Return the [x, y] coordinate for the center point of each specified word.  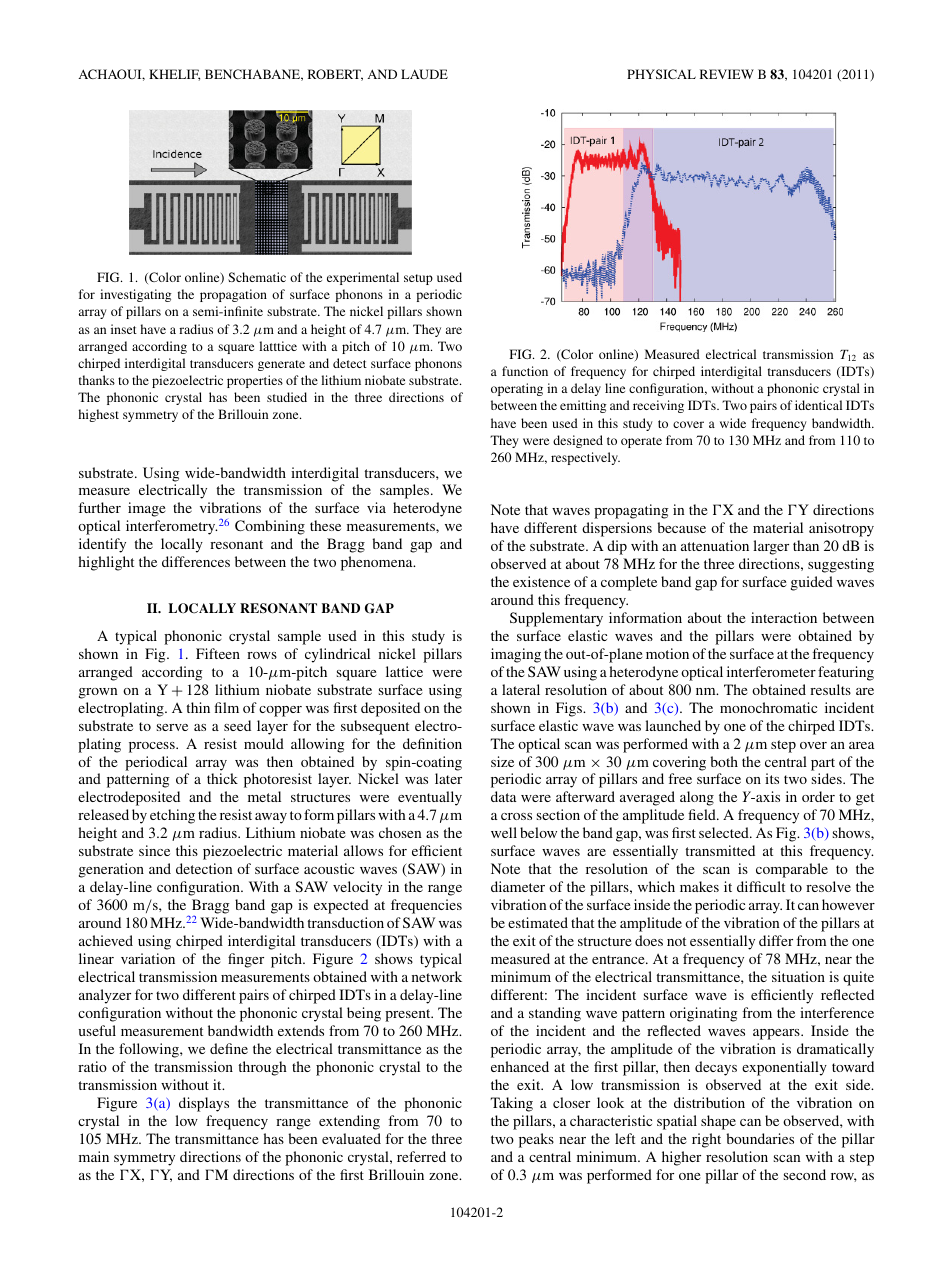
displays [204, 1104]
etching [172, 816]
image [147, 509]
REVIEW [727, 74]
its [772, 778]
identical [818, 405]
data [504, 796]
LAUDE [424, 74]
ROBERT [335, 75]
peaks [536, 1140]
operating [517, 389]
